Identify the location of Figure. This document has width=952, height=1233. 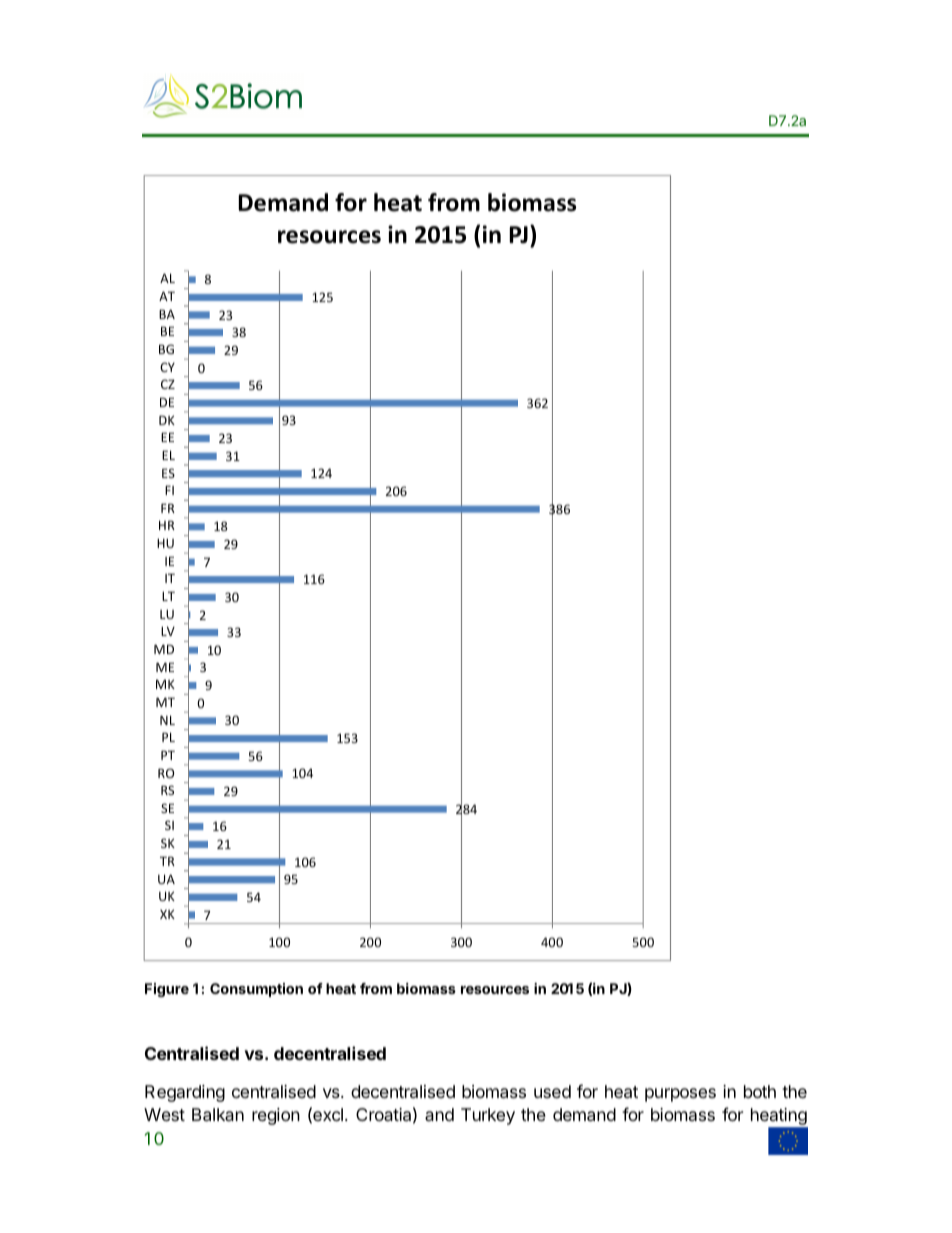
(167, 990).
